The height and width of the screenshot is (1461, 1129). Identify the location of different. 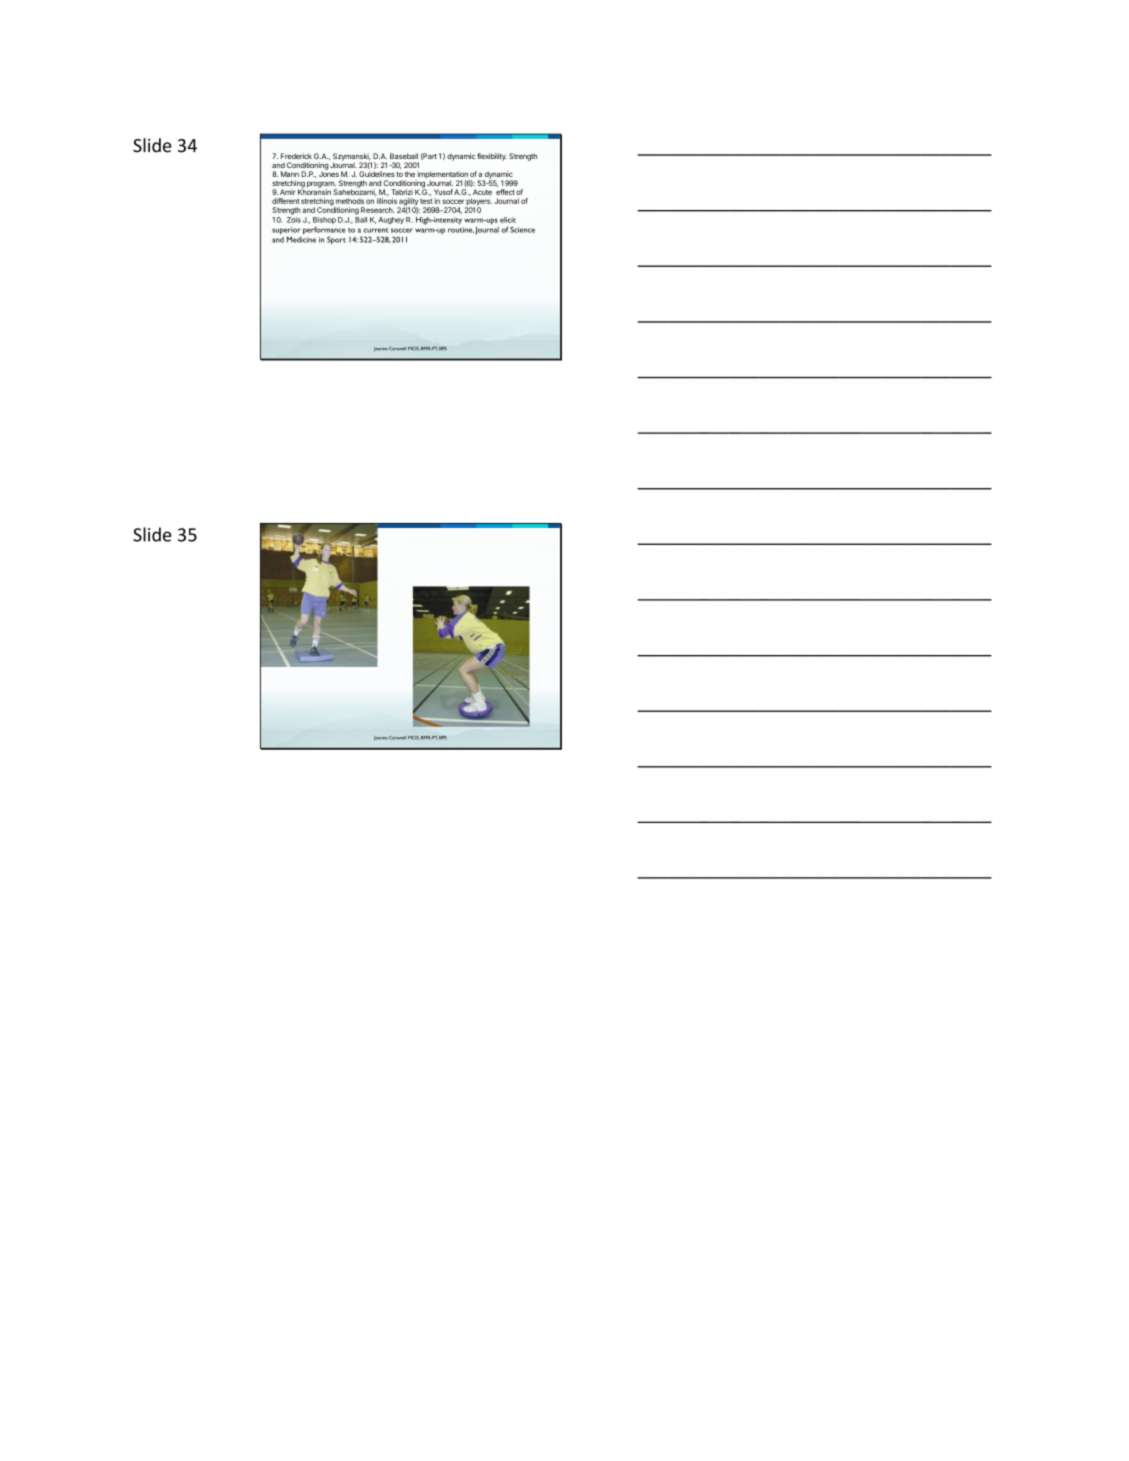
(286, 201).
